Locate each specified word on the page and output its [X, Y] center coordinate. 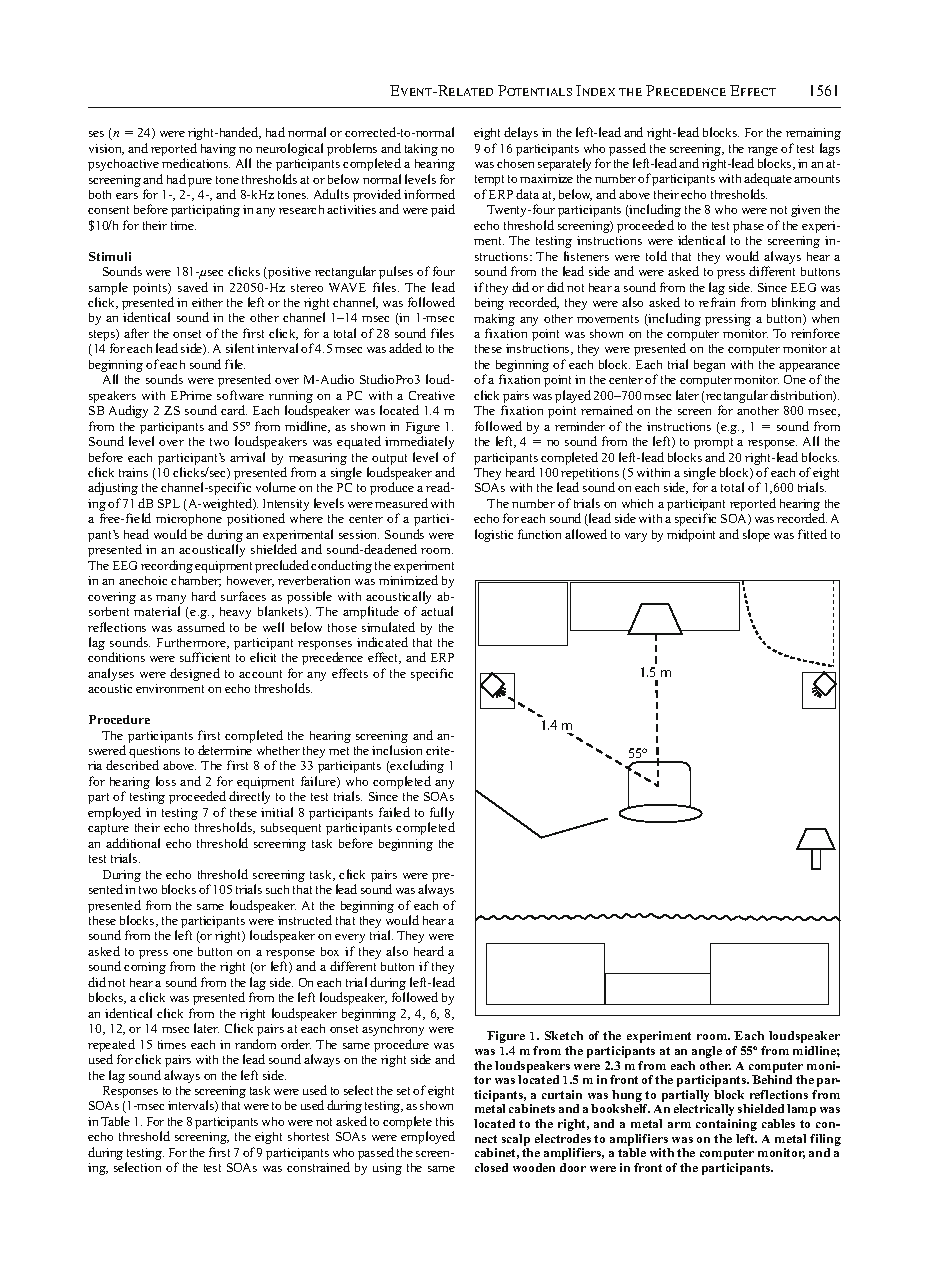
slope [756, 535]
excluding [416, 766]
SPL [169, 503]
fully [441, 815]
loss [166, 781]
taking [421, 150]
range [763, 151]
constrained [318, 1167]
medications [196, 163]
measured [401, 503]
